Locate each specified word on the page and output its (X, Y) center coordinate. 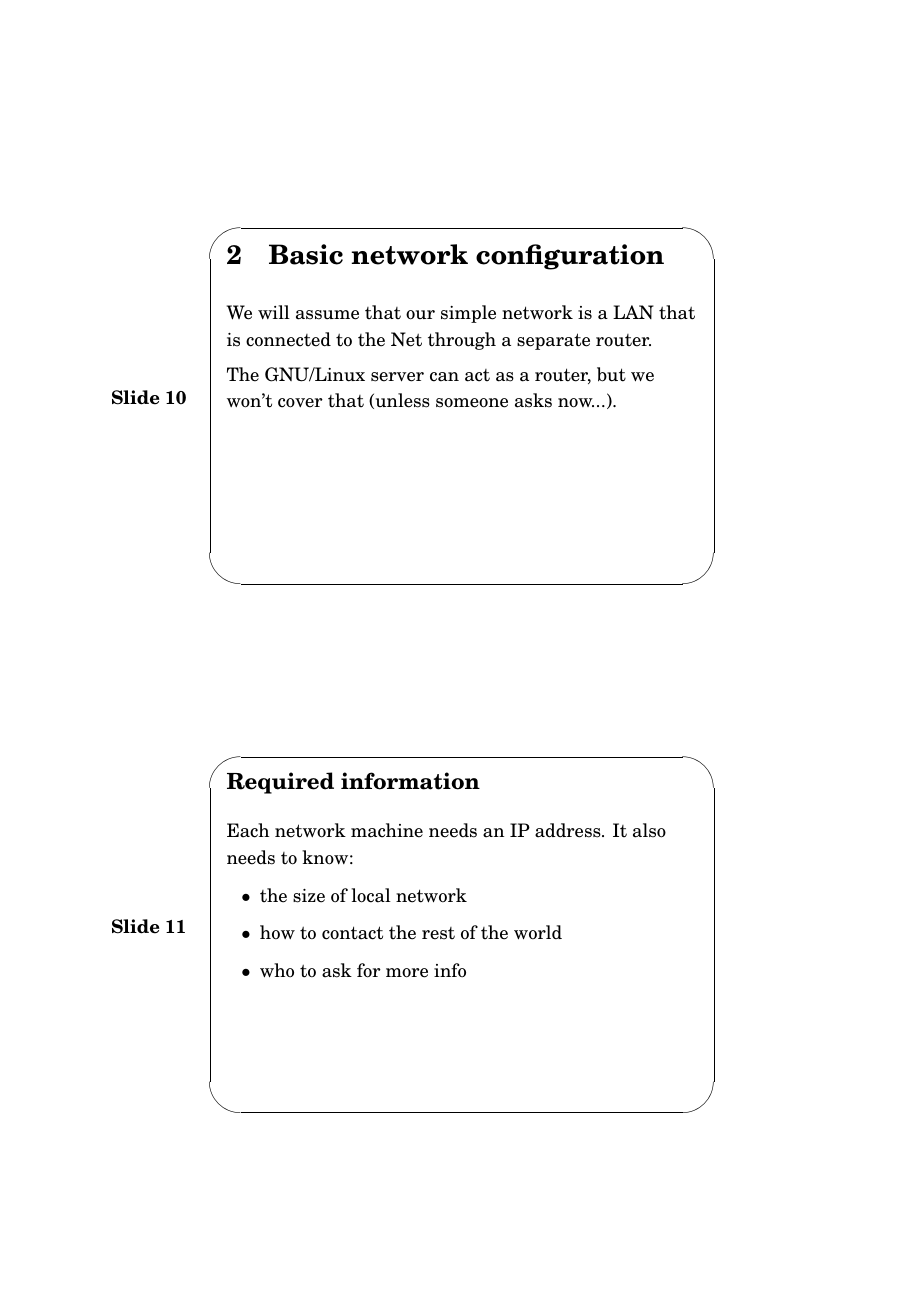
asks (533, 400)
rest (438, 933)
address (569, 830)
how (277, 932)
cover (300, 403)
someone (472, 403)
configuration (570, 257)
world (538, 932)
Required (280, 783)
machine (387, 830)
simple (468, 314)
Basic (306, 254)
